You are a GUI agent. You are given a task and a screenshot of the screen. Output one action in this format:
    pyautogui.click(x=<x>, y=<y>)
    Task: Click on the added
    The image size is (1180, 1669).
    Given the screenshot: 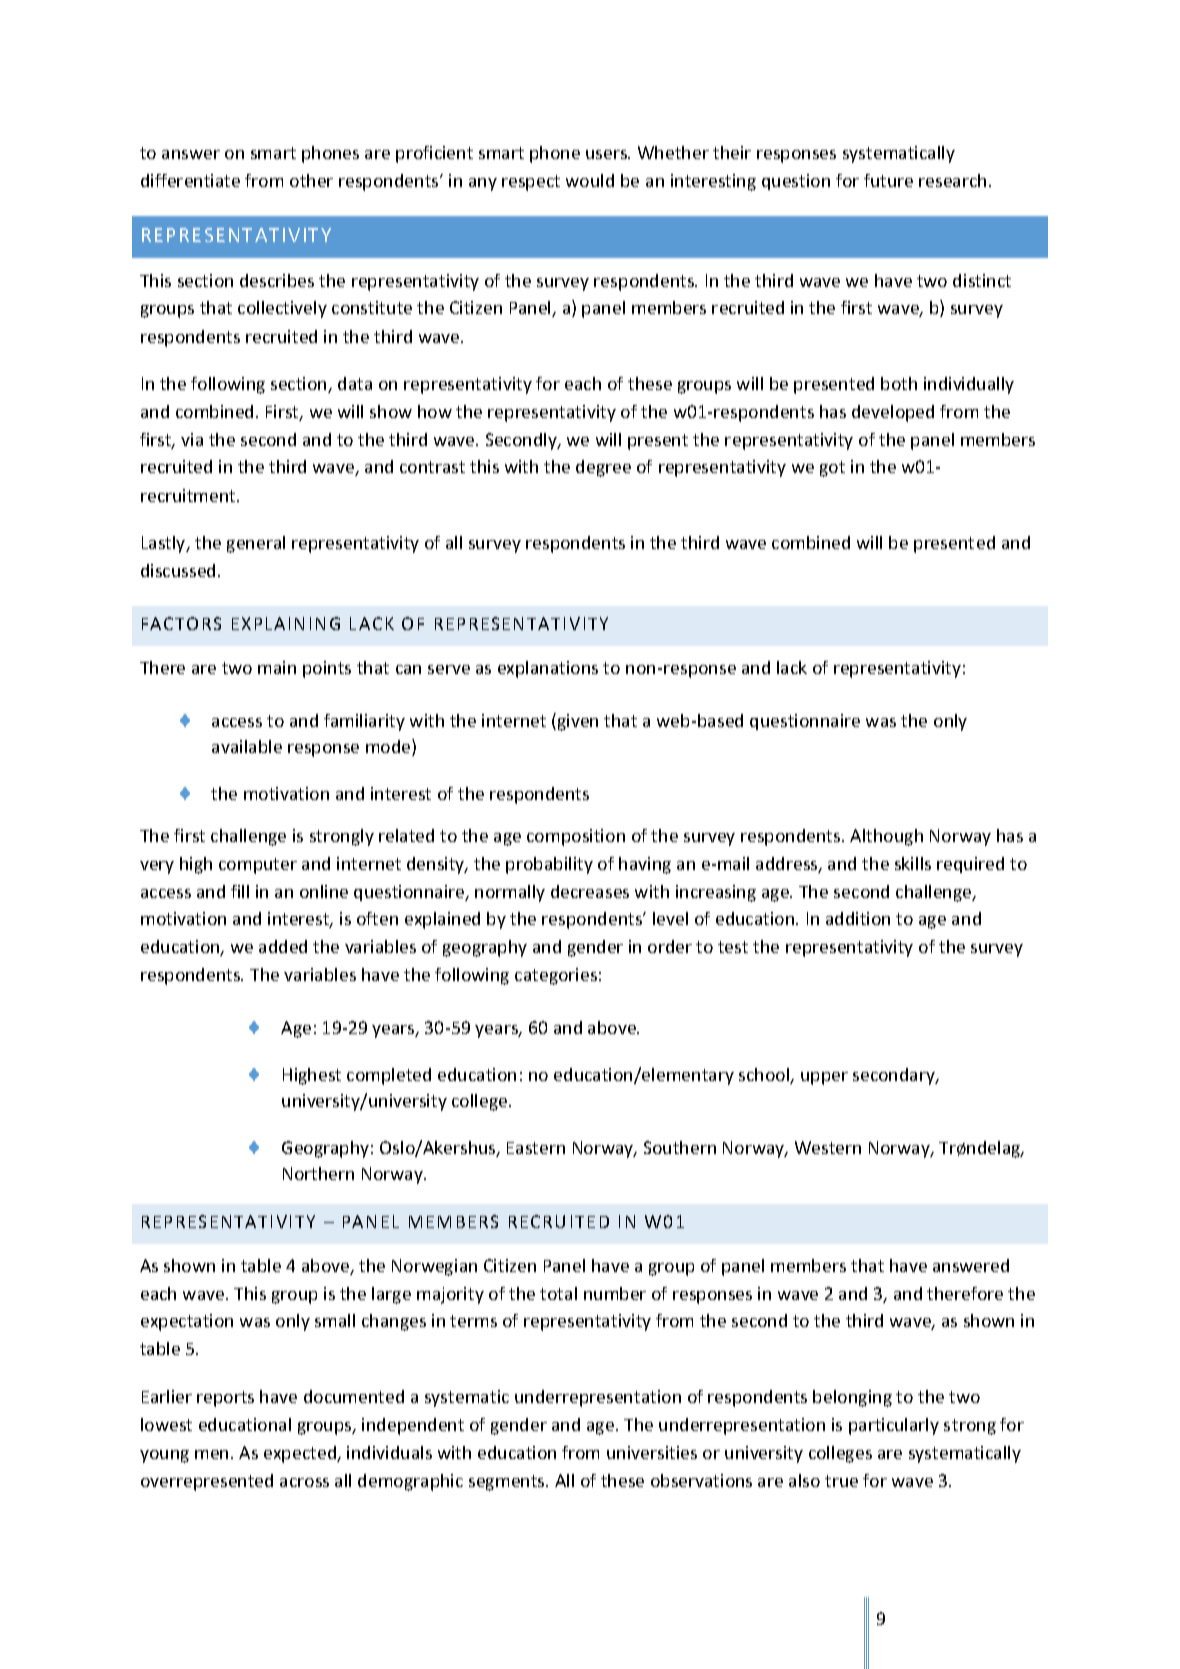 What is the action you would take?
    pyautogui.click(x=283, y=946)
